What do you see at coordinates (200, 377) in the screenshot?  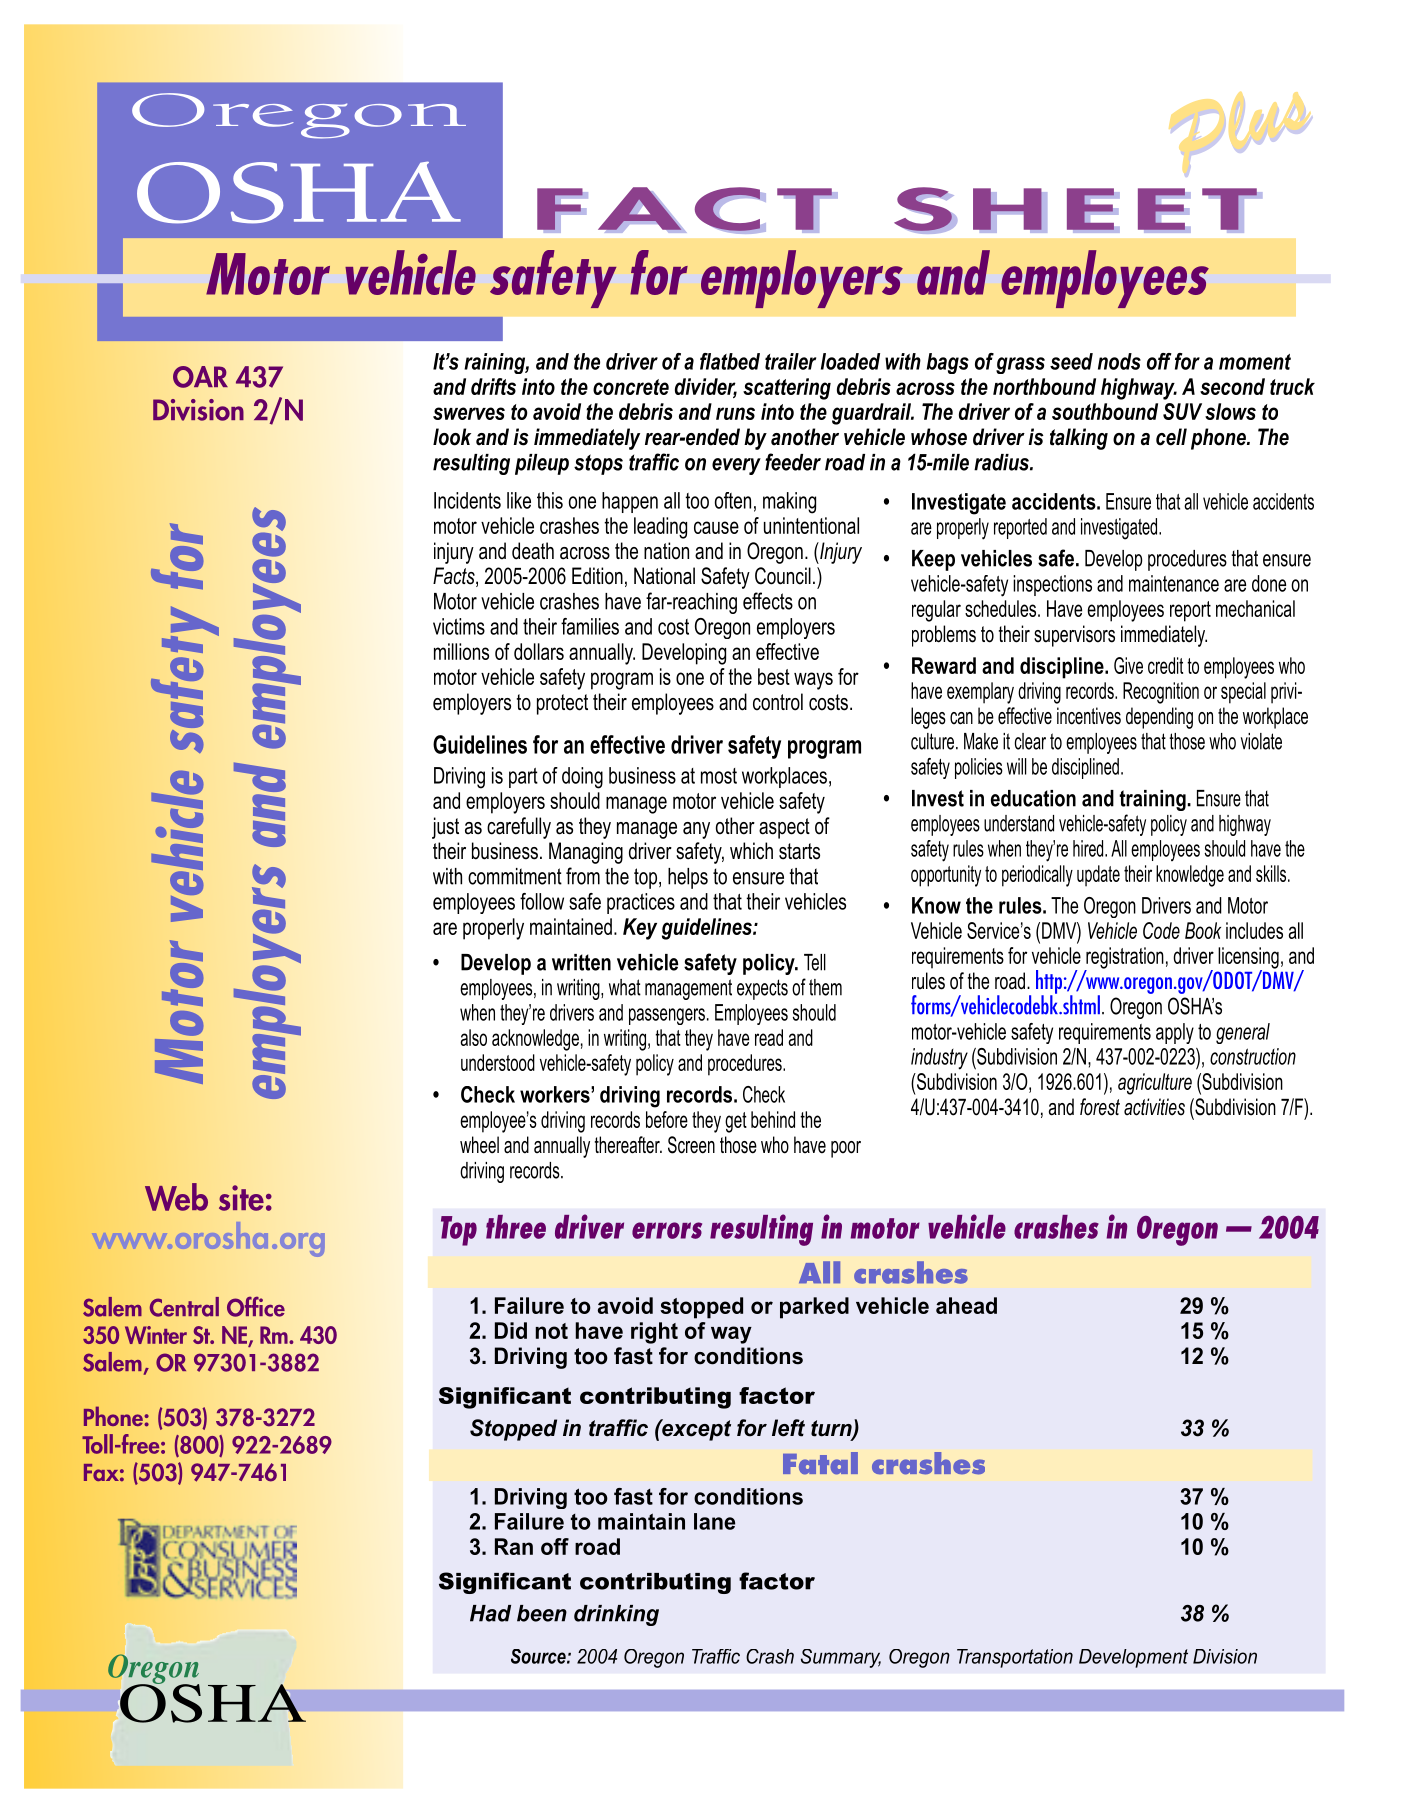 I see `OAR` at bounding box center [200, 377].
